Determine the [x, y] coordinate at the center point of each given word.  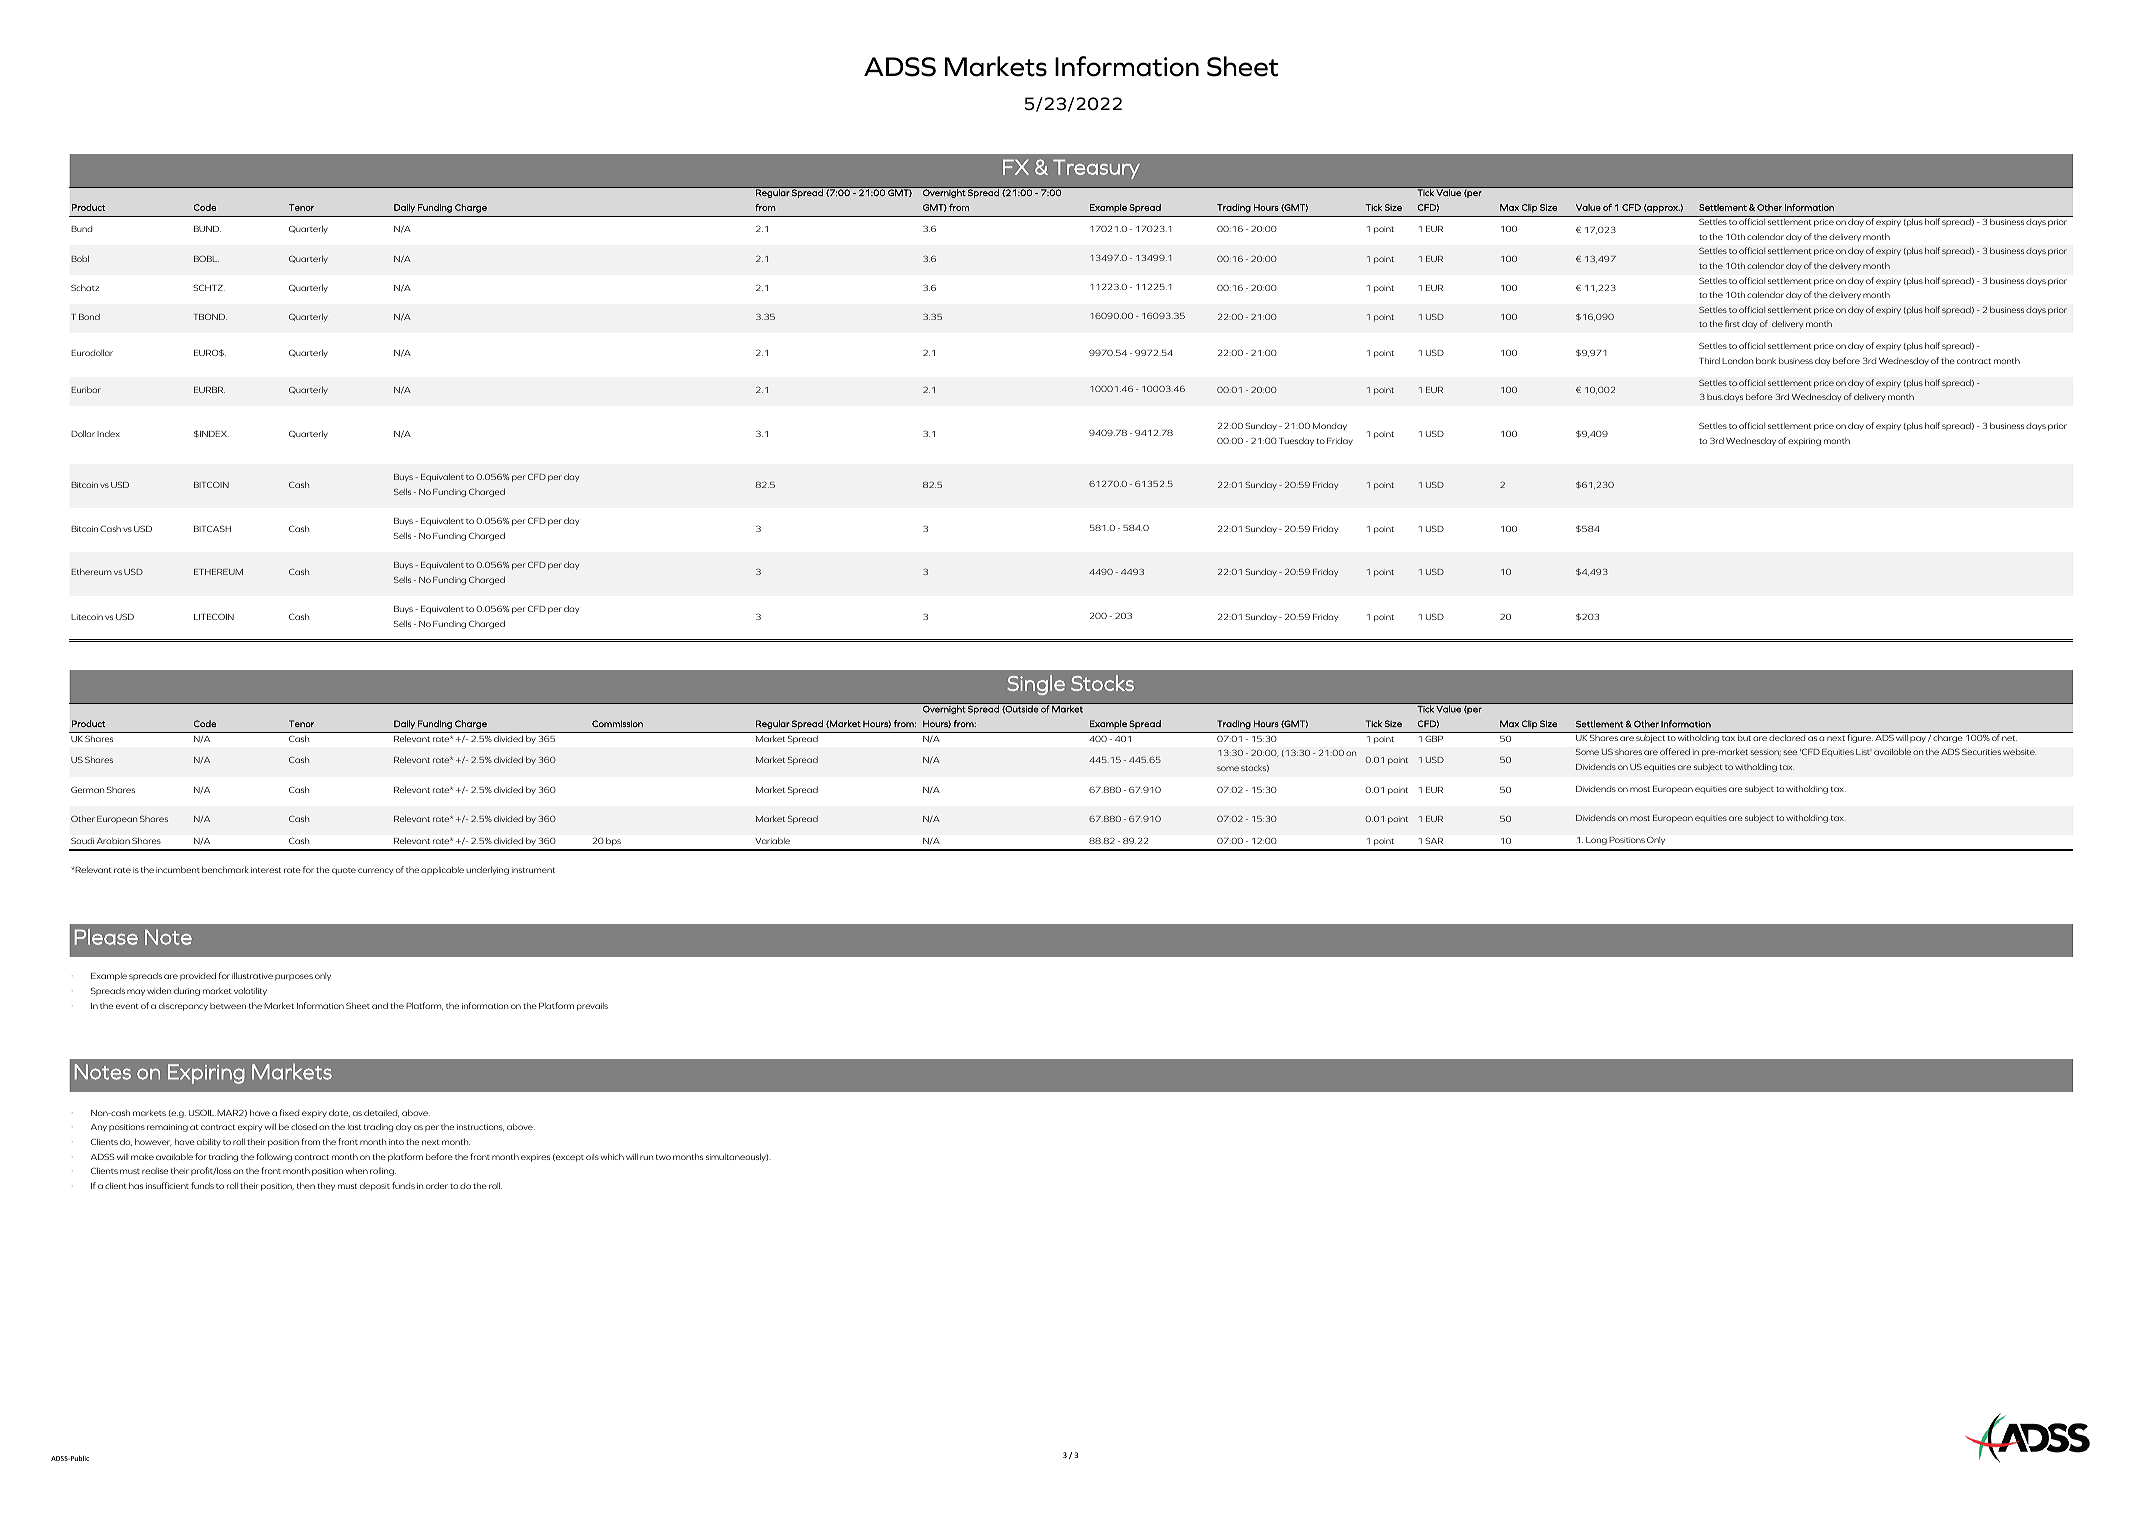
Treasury [1096, 169]
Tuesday [1296, 441]
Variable [772, 840]
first [1732, 323]
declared [1787, 736]
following [274, 1157]
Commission [617, 723]
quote [344, 871]
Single [1036, 685]
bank [1766, 360]
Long [1596, 841]
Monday [1330, 426]
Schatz [85, 287]
